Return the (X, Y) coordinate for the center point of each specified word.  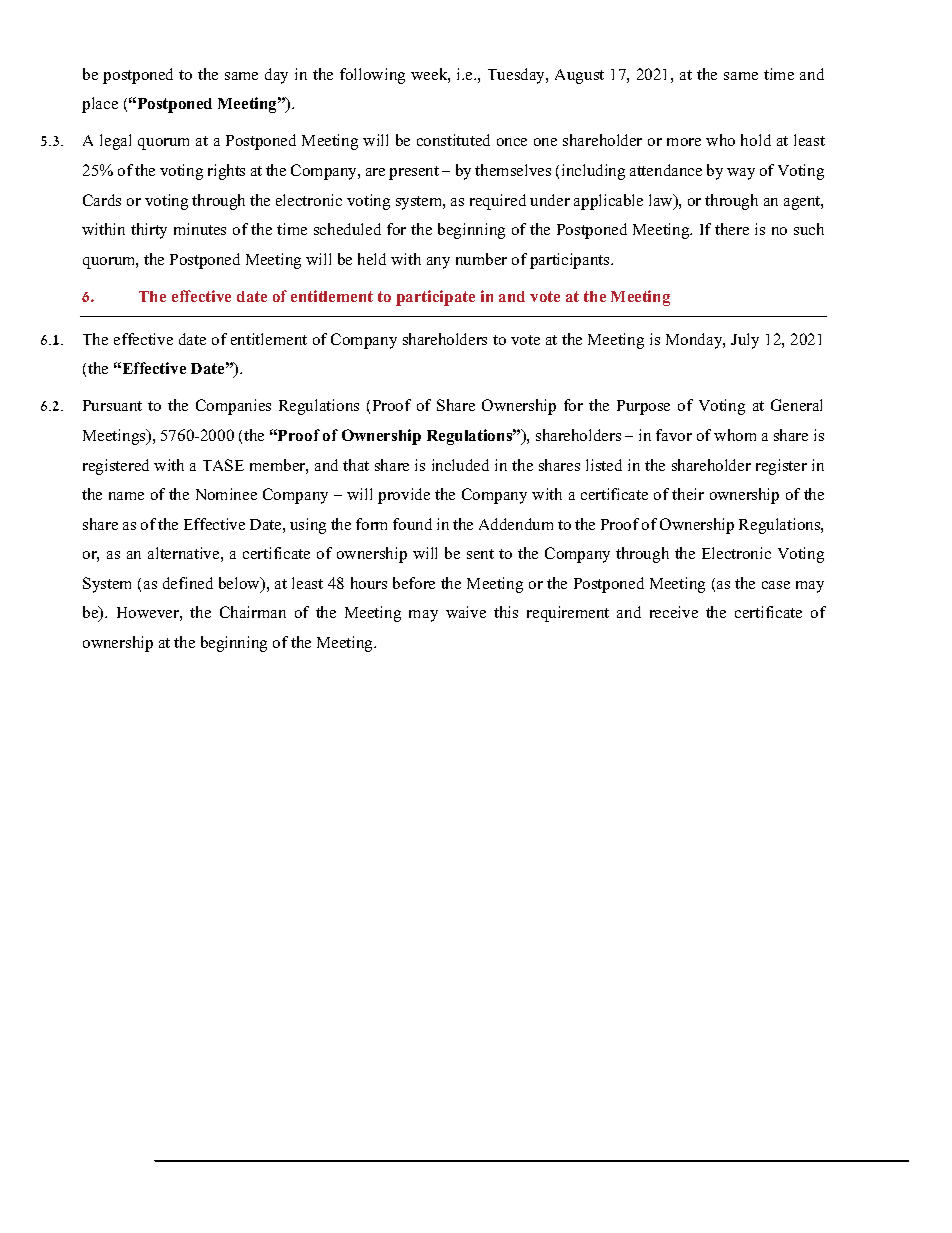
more (684, 142)
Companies (233, 407)
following (372, 76)
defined (188, 583)
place (100, 105)
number (481, 259)
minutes (200, 229)
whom (735, 435)
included (460, 465)
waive (466, 612)
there (732, 229)
